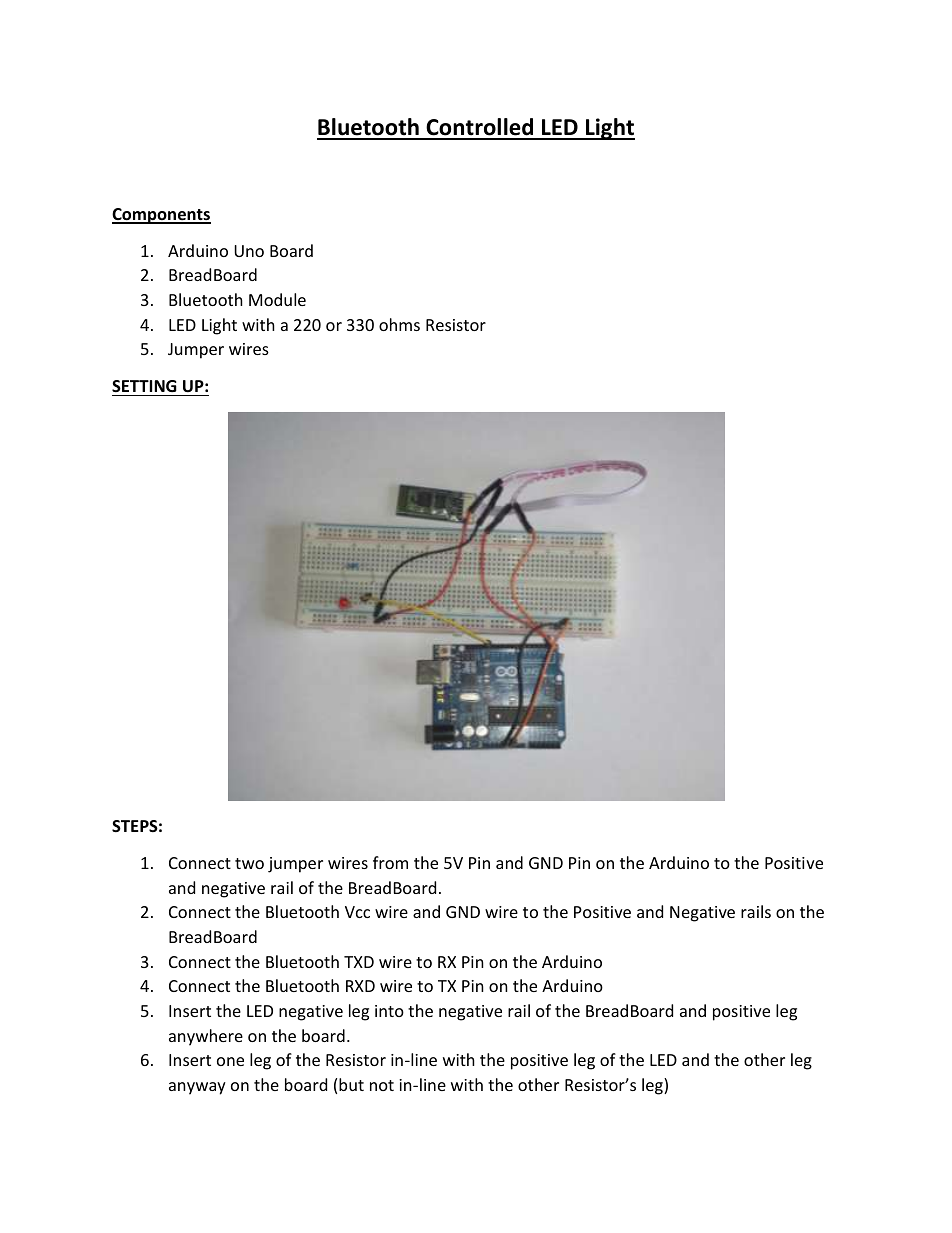 This screenshot has width=952, height=1233. What do you see at coordinates (197, 1088) in the screenshot?
I see `anyway` at bounding box center [197, 1088].
